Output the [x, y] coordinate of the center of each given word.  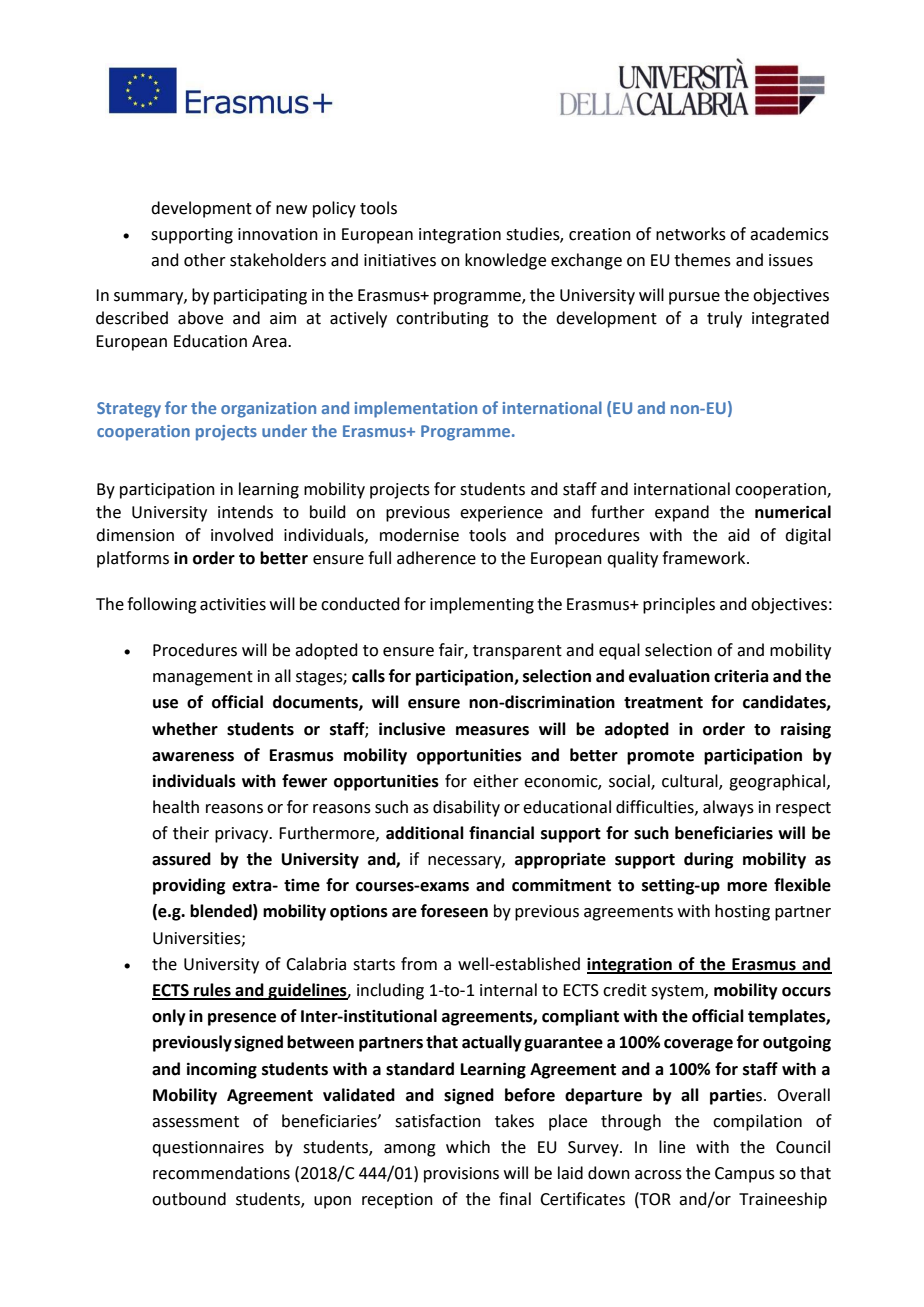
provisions [461, 1175]
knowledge [505, 261]
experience [501, 514]
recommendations [221, 1173]
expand [682, 513]
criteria [741, 676]
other [205, 260]
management [203, 678]
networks [691, 234]
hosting [742, 912]
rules [212, 991]
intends [245, 512]
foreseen [454, 911]
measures [492, 731]
